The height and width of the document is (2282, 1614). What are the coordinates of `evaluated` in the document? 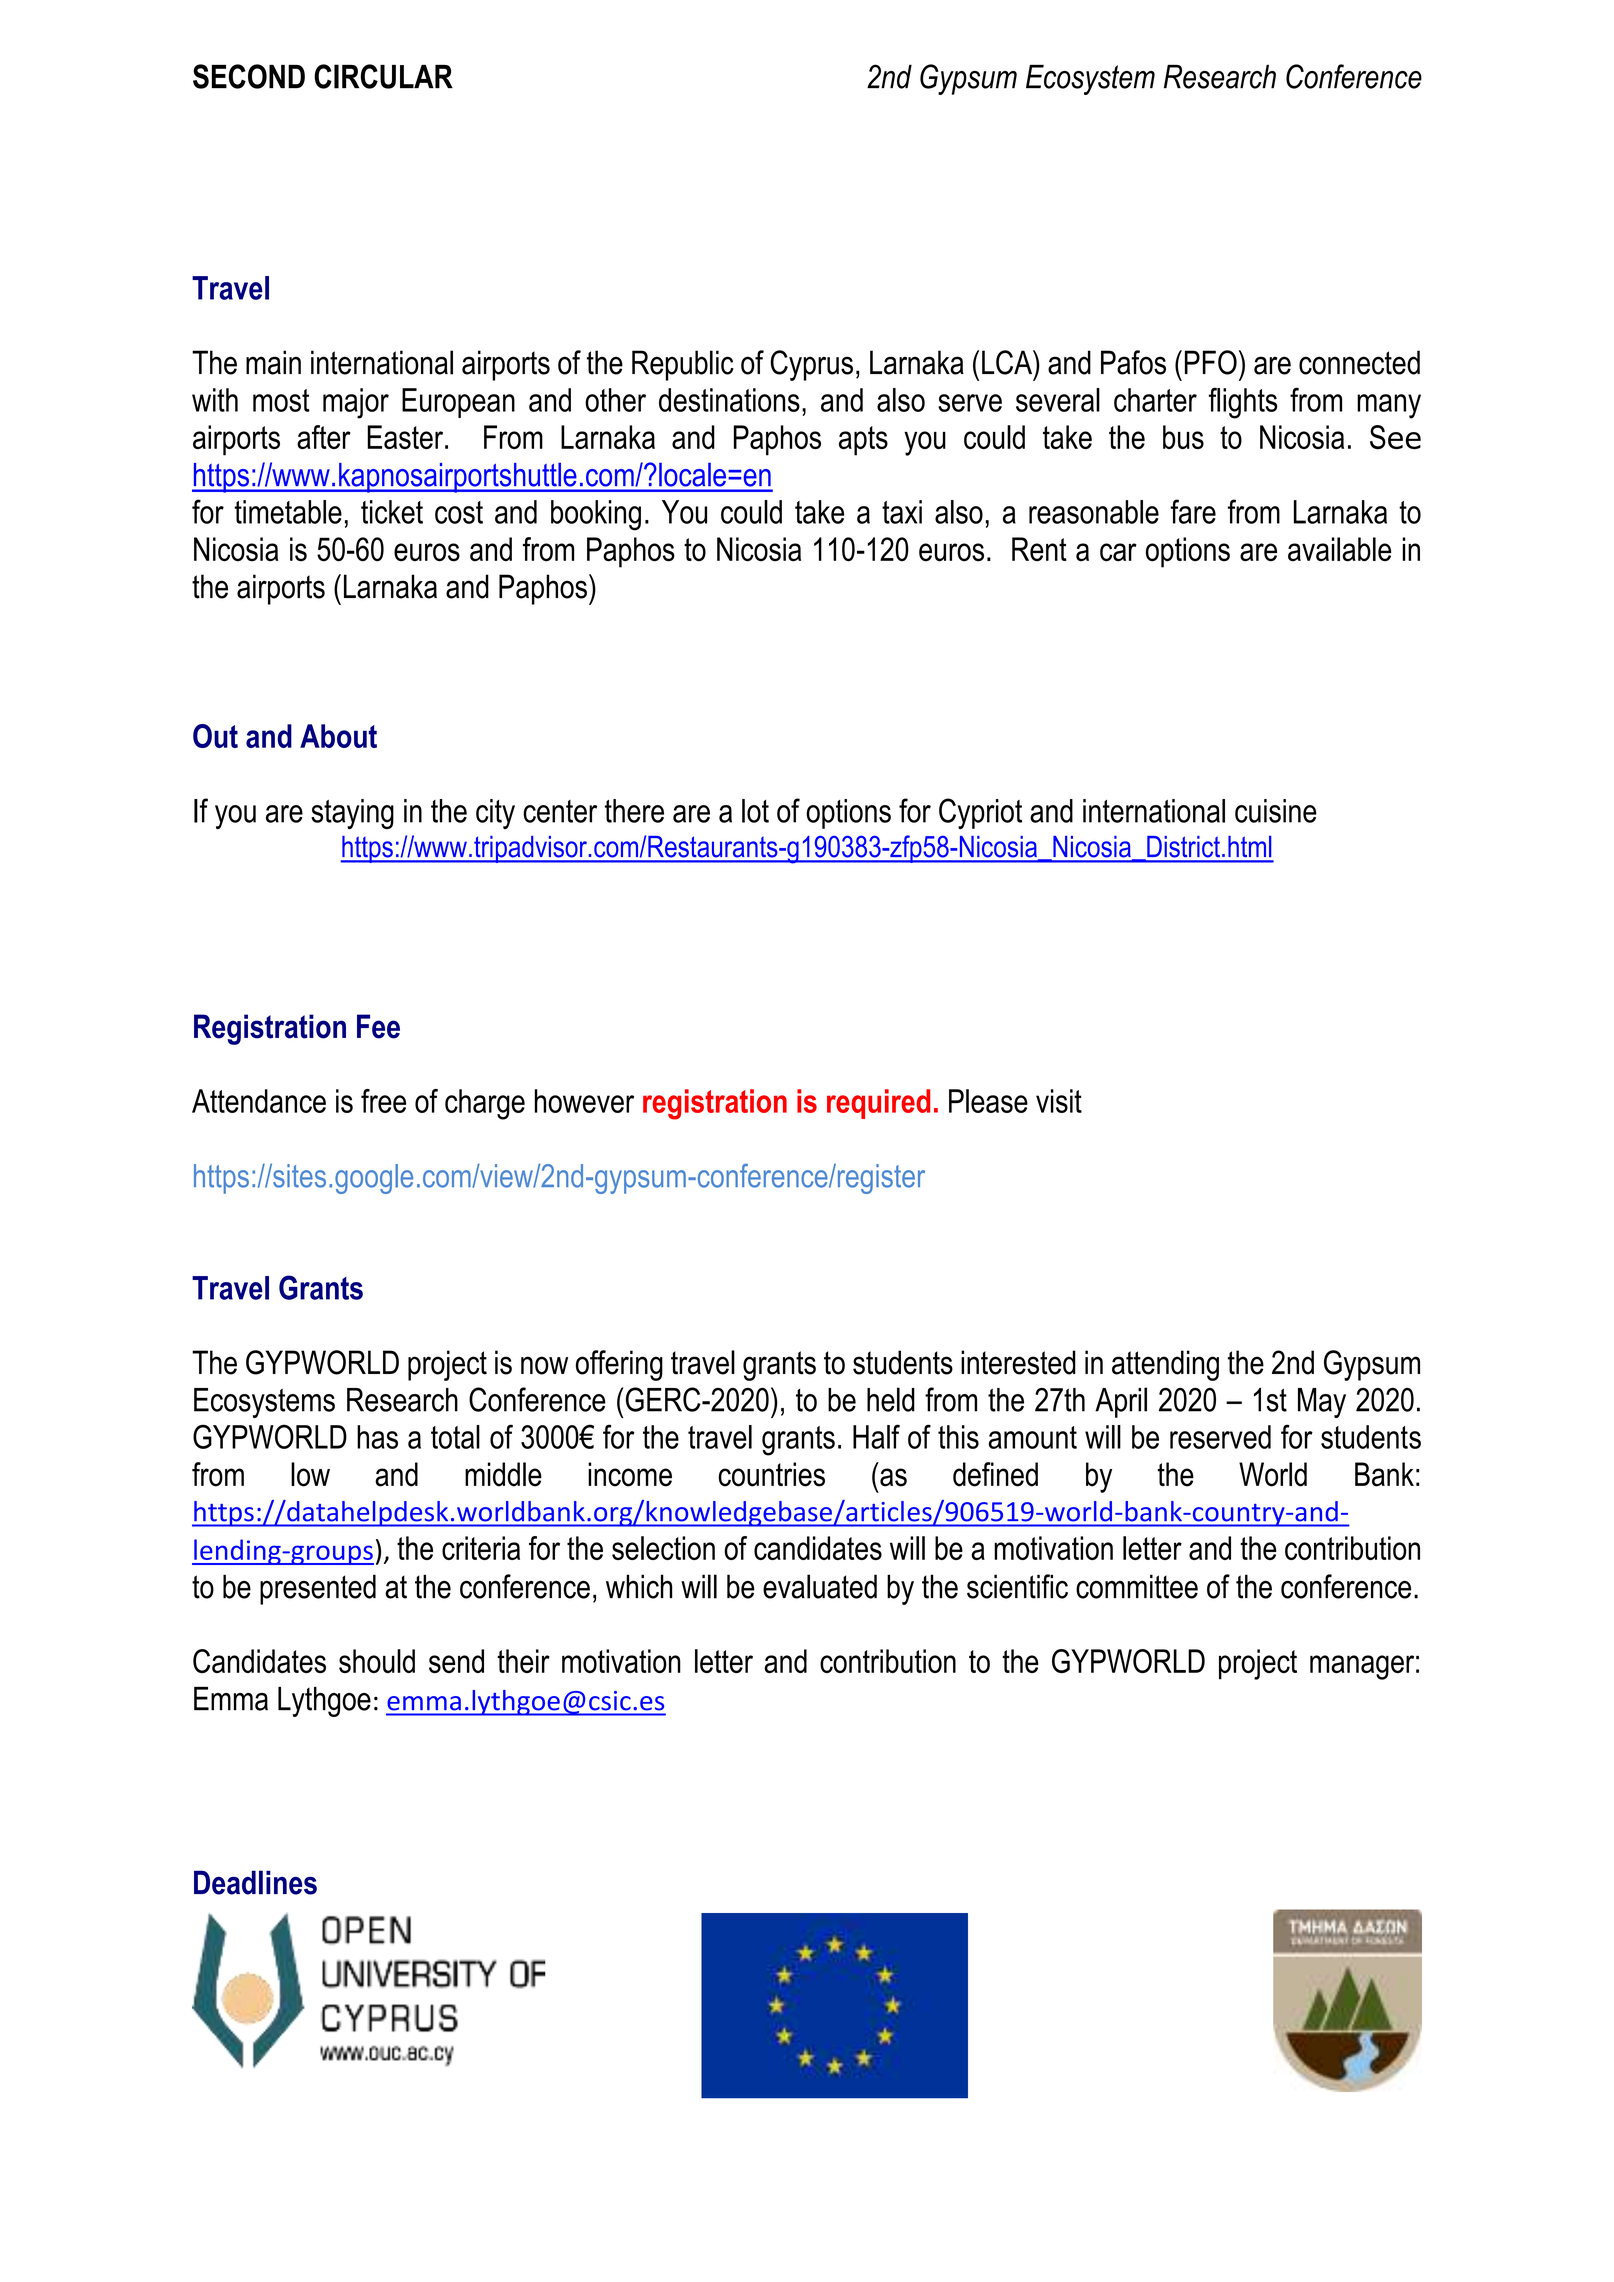 It's located at (820, 1586).
